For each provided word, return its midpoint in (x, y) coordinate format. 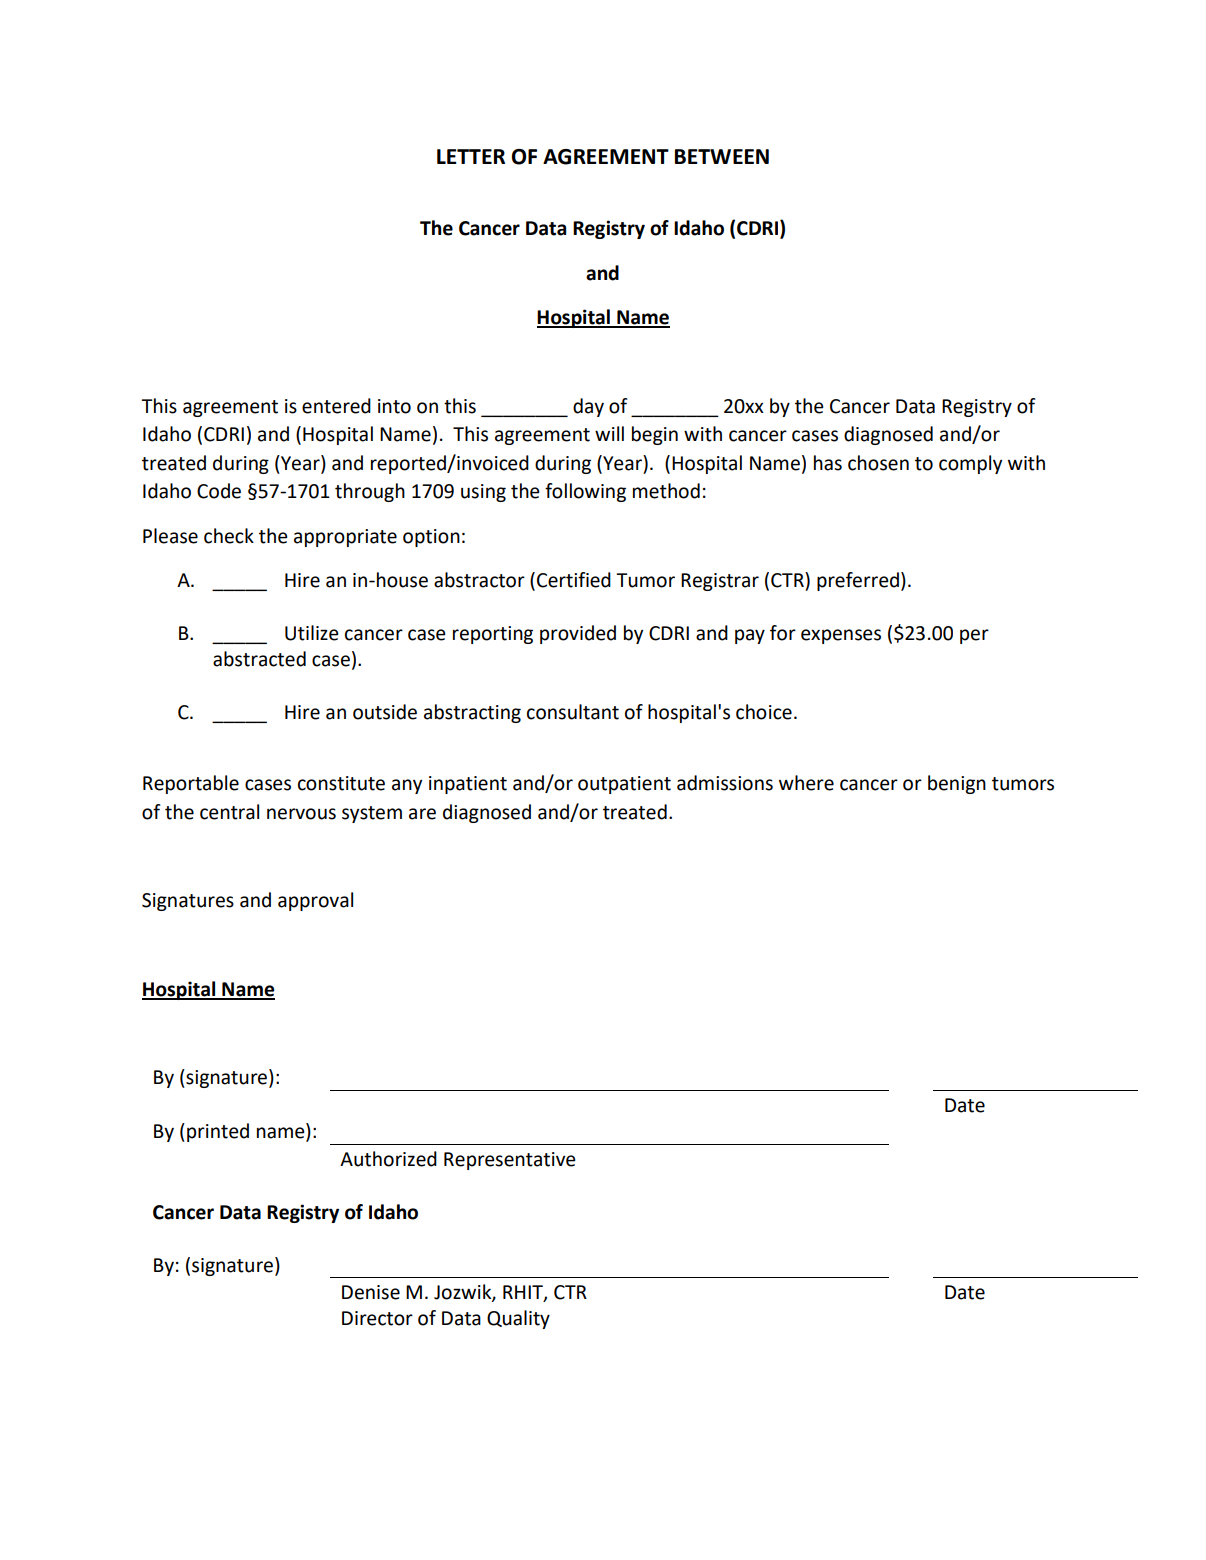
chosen (878, 463)
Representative (510, 1161)
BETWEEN (722, 156)
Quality (518, 1319)
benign (957, 784)
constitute (341, 783)
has (828, 463)
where (806, 783)
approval (315, 901)
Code (219, 491)
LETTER (471, 156)
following (585, 492)
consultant (573, 712)
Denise (371, 1292)
